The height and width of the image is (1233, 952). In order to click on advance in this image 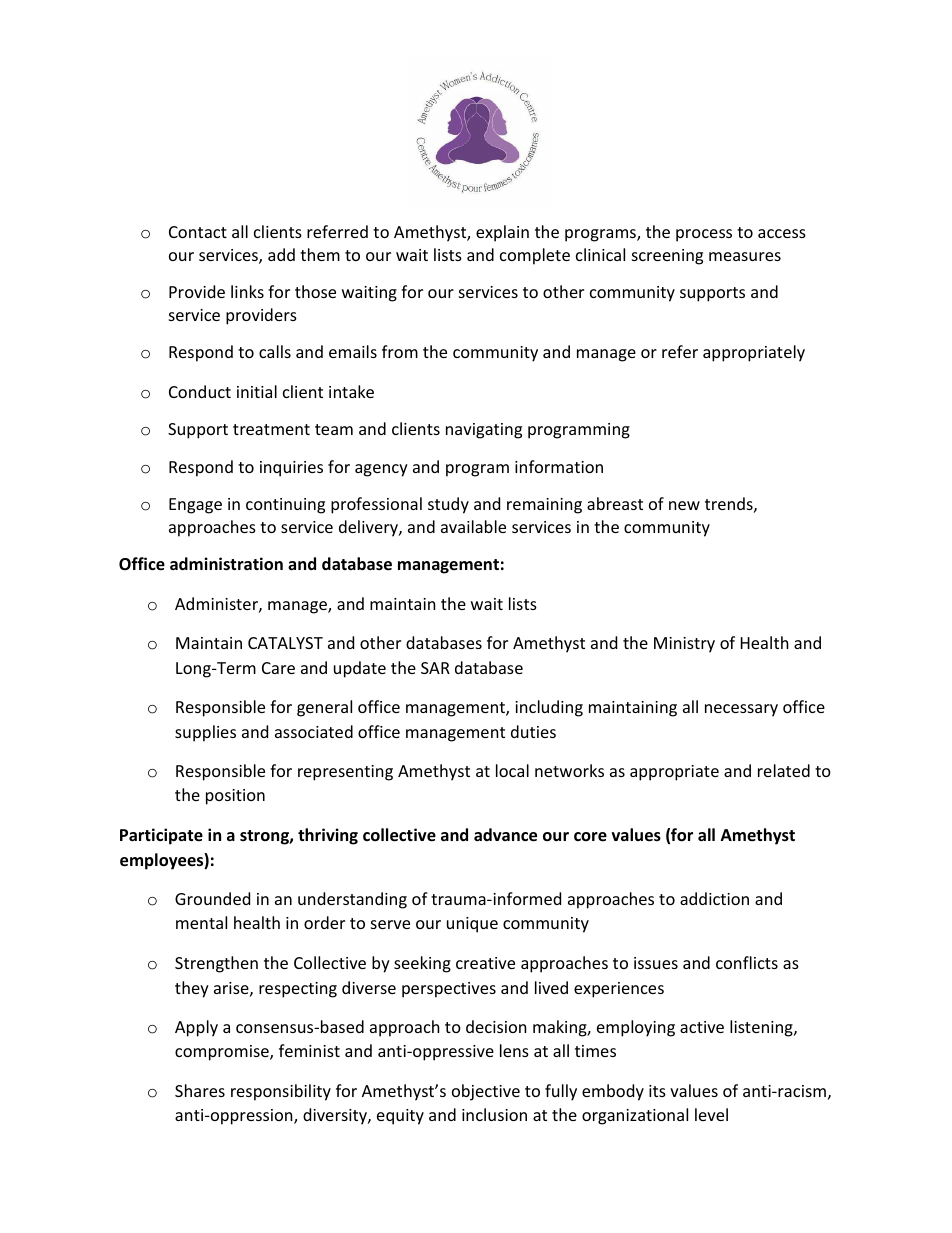, I will do `click(505, 835)`.
